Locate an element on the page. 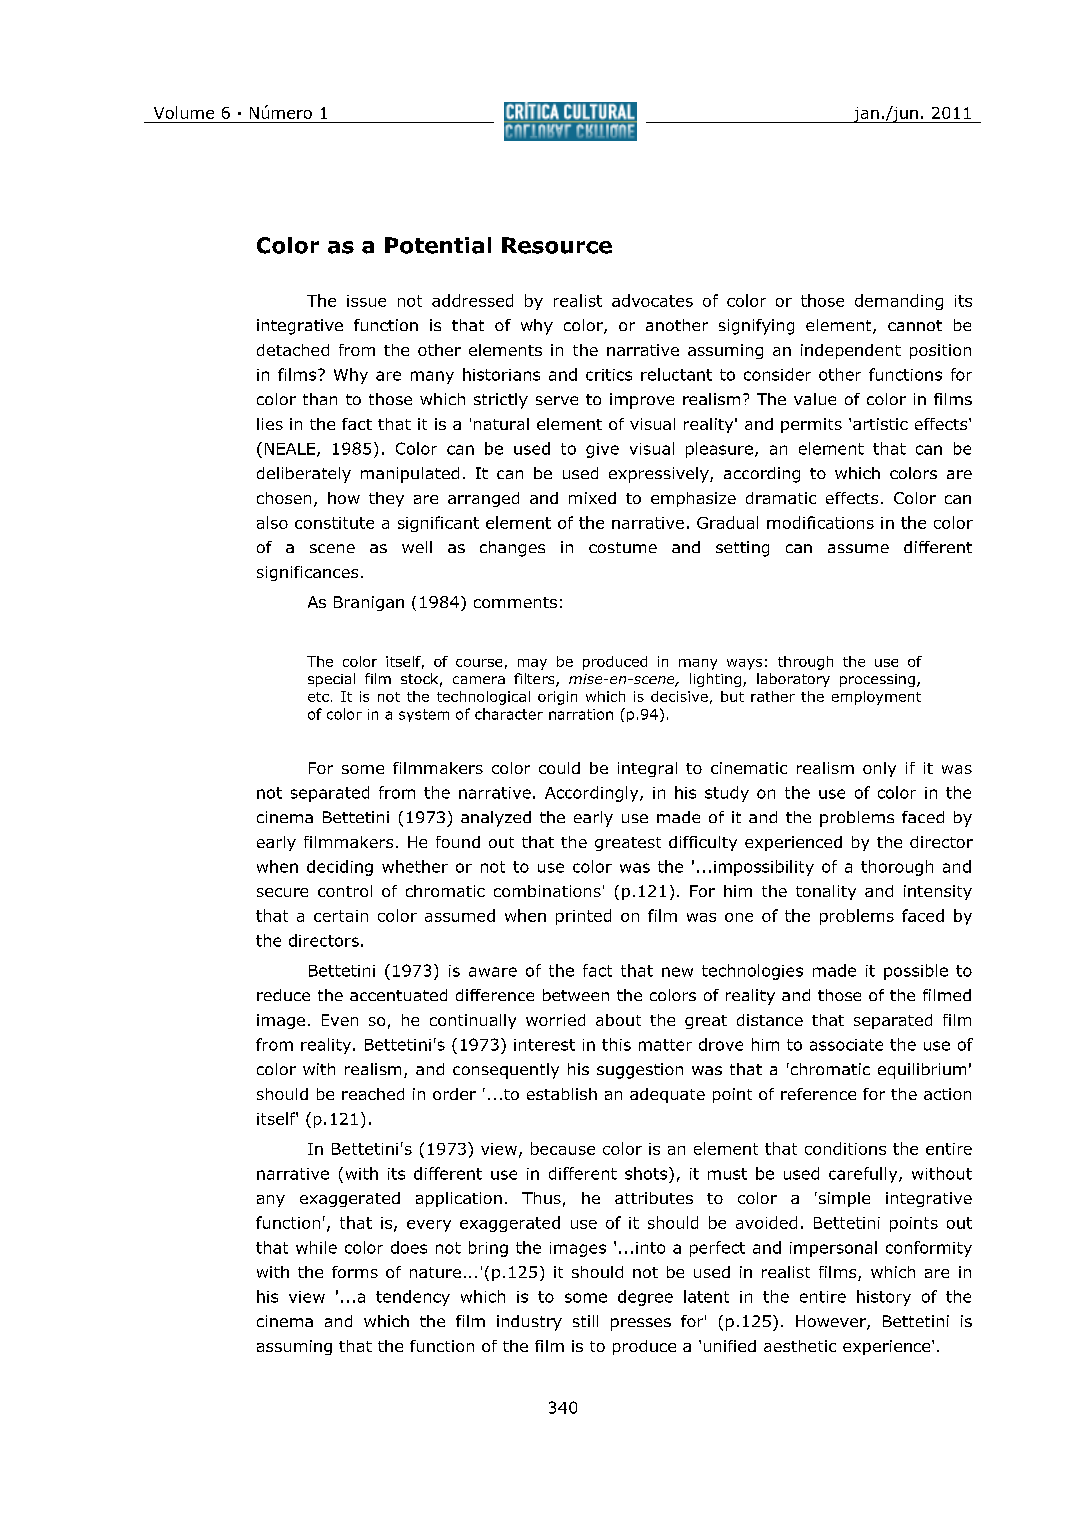 This document has height=1519, width=1074. still is located at coordinates (585, 1321).
